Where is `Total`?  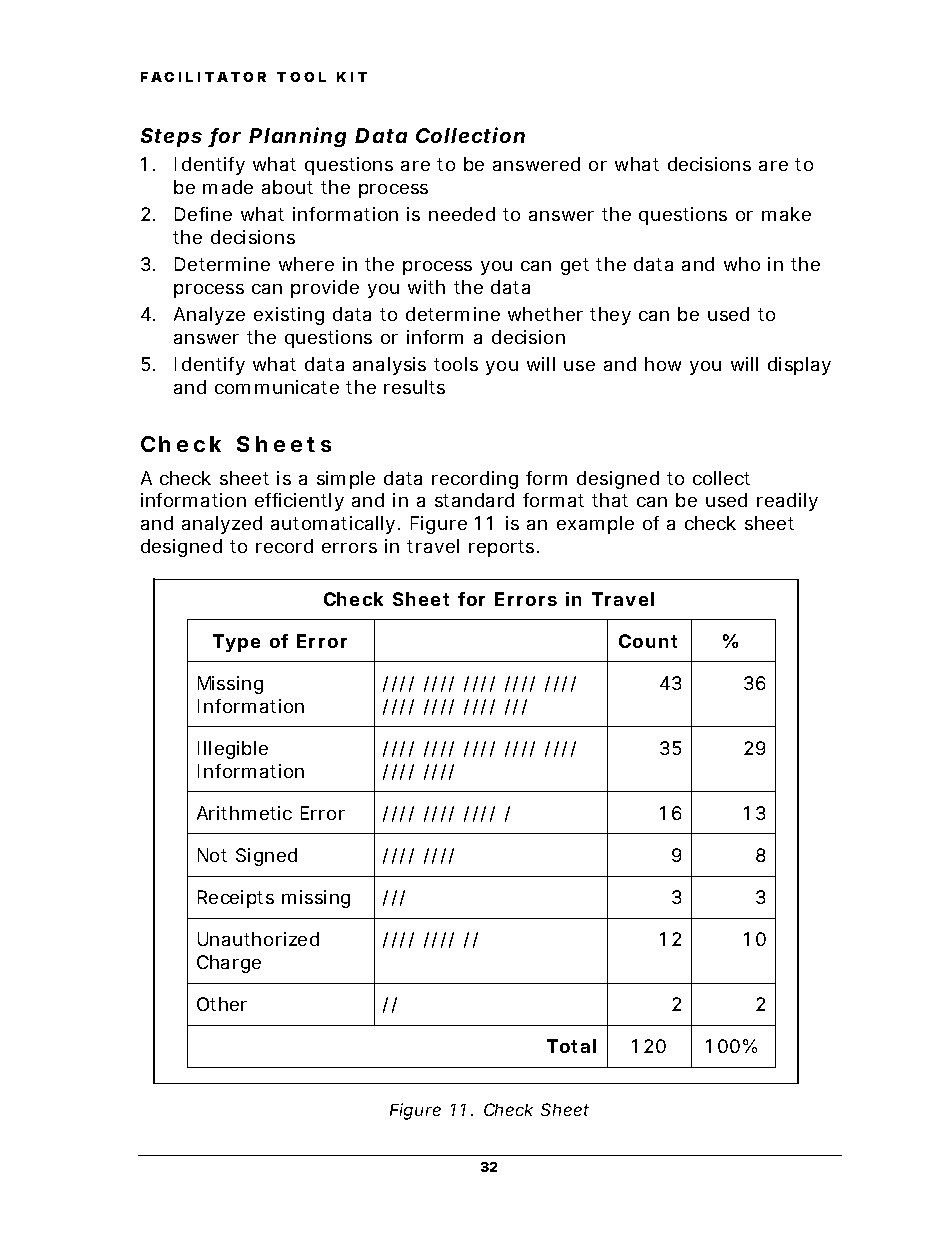
Total is located at coordinates (571, 1046).
